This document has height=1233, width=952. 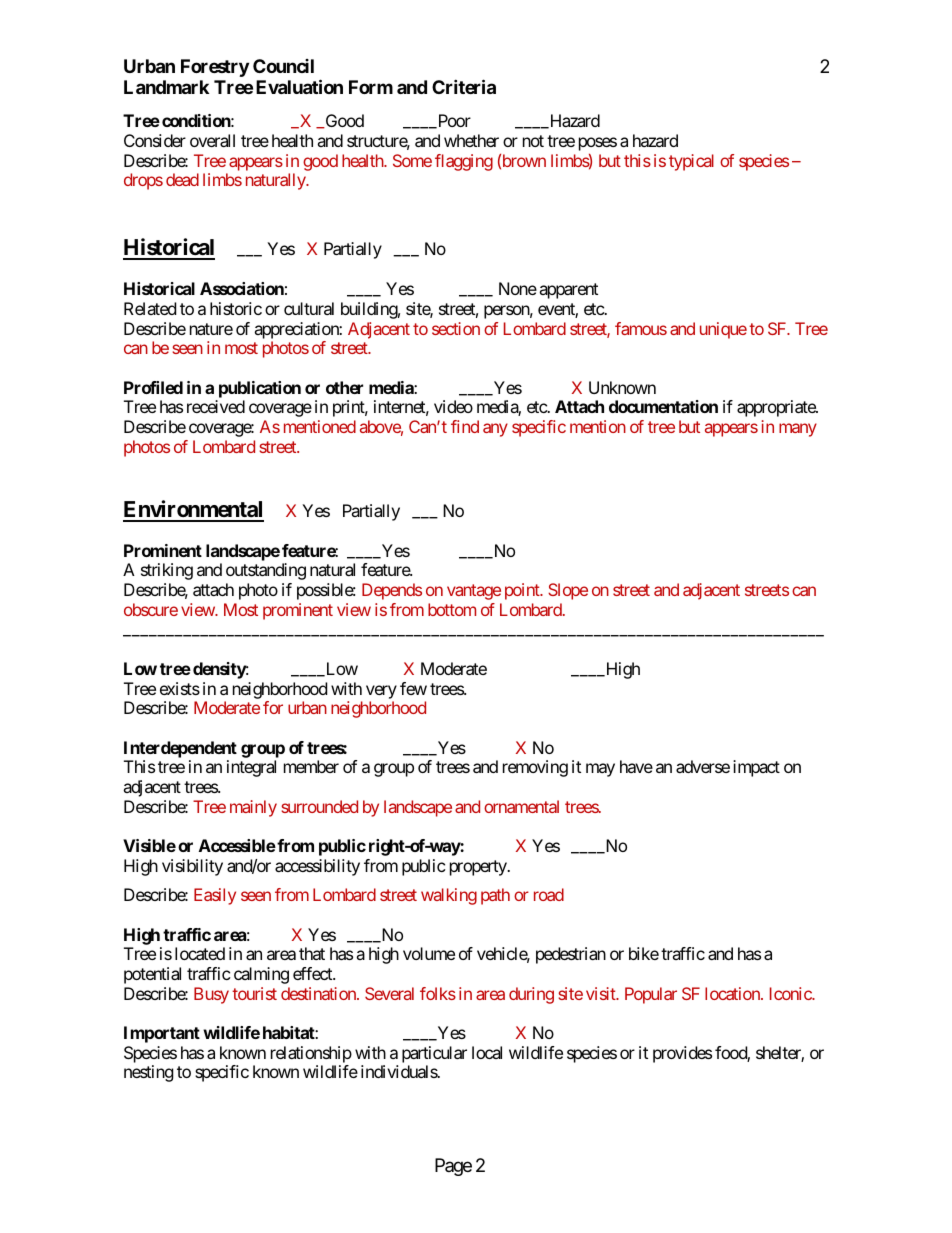 What do you see at coordinates (691, 162) in the document?
I see `typical` at bounding box center [691, 162].
